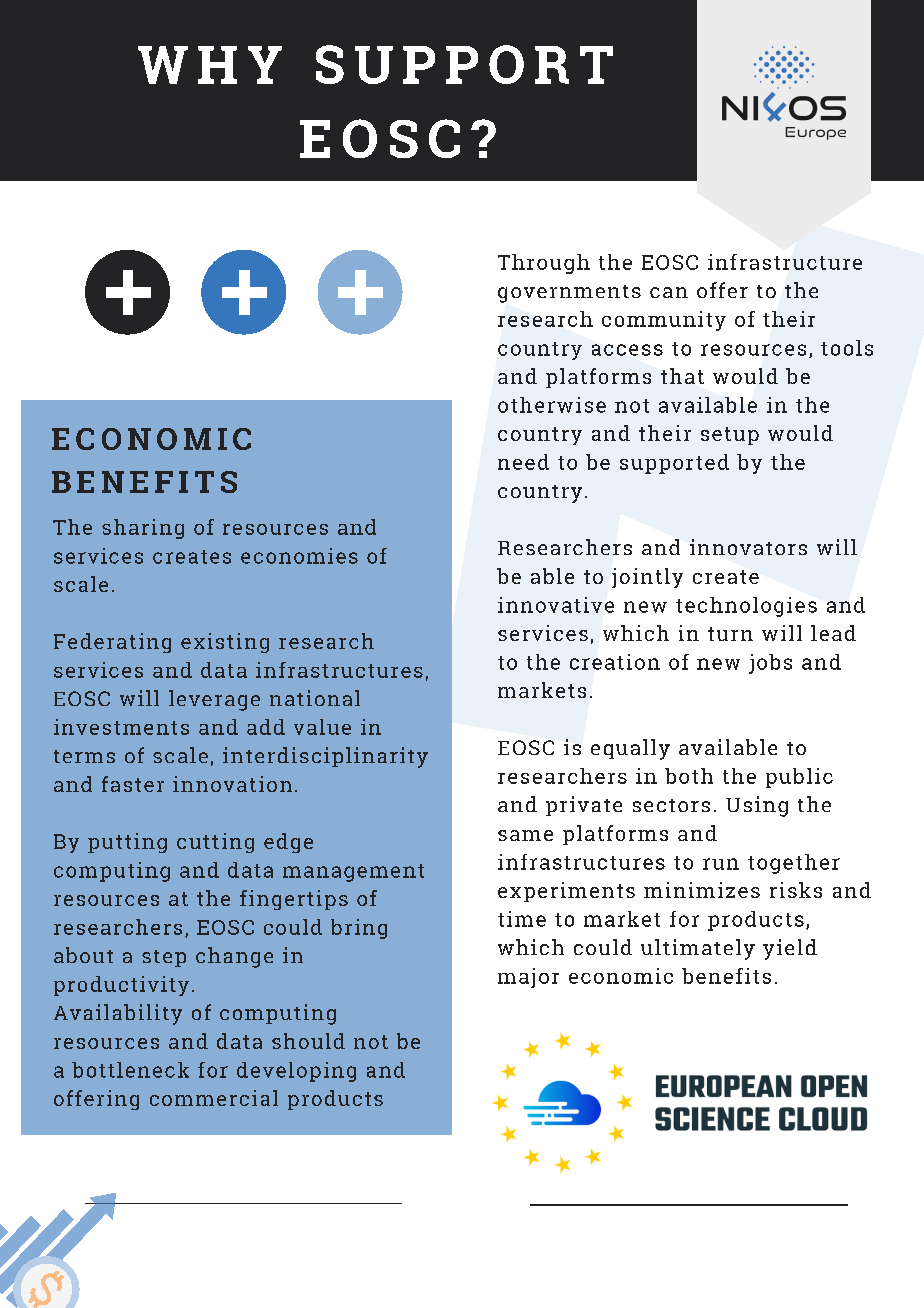 The image size is (924, 1308). Describe the element at coordinates (308, 1041) in the screenshot. I see `should` at that location.
